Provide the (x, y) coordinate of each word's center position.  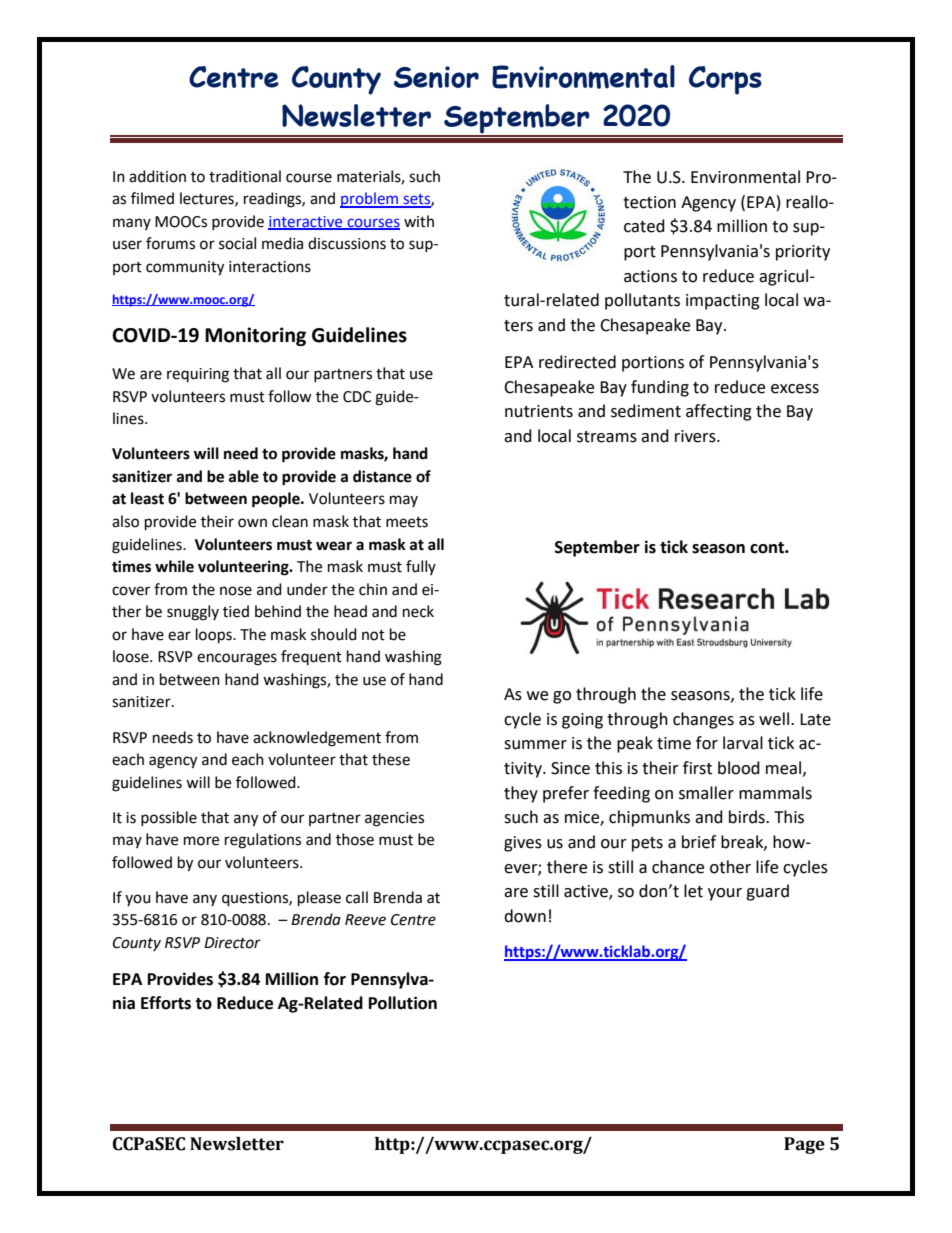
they (521, 794)
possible (169, 818)
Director (232, 943)
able (244, 476)
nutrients (539, 411)
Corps (725, 80)
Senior (436, 77)
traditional (245, 176)
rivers (696, 436)
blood (739, 768)
